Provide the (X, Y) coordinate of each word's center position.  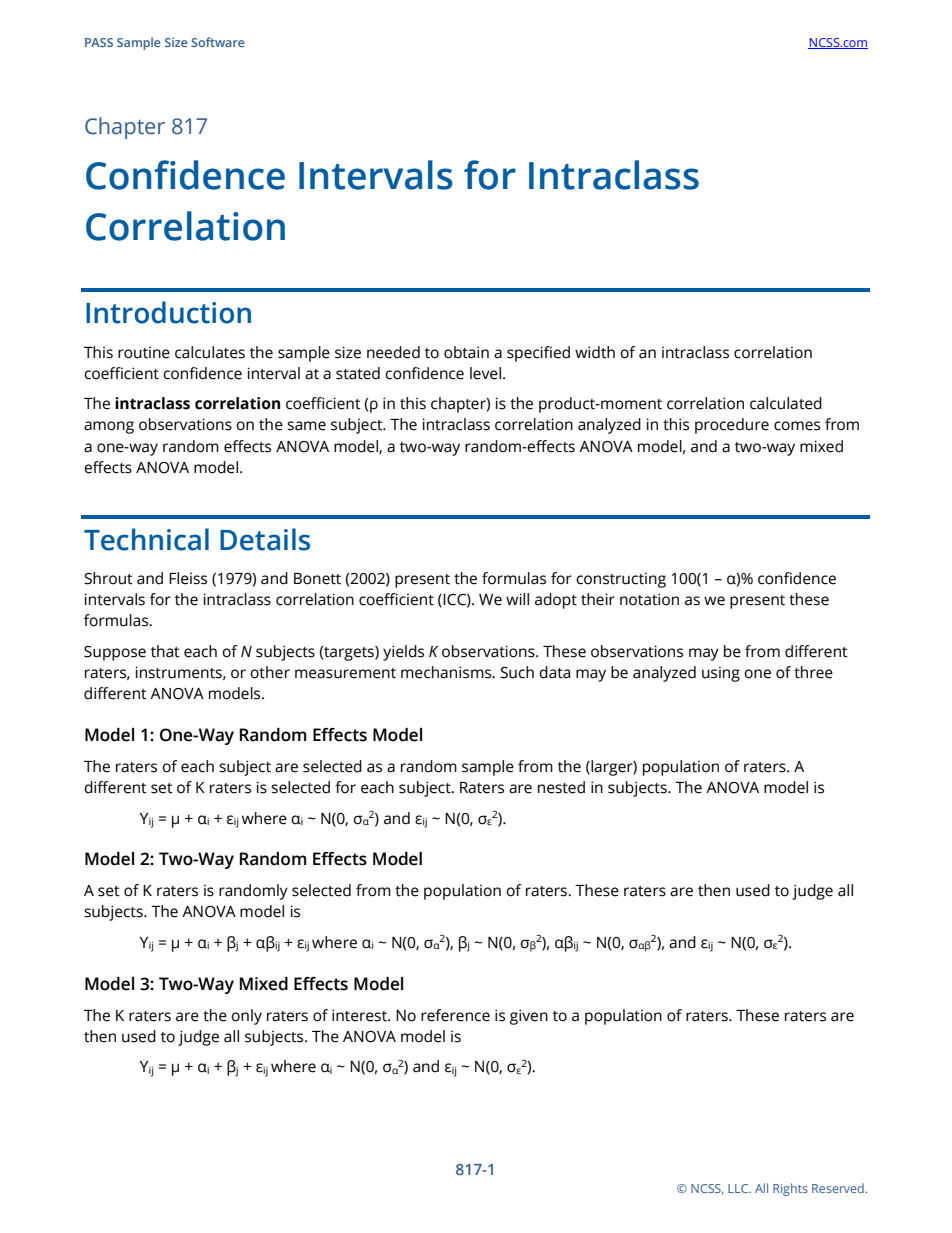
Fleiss (188, 578)
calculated (786, 403)
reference (455, 1015)
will (517, 599)
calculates (210, 352)
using (721, 674)
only (246, 1017)
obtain (466, 352)
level (485, 373)
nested (561, 787)
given (529, 1017)
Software (218, 42)
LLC (739, 1188)
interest (360, 1015)
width (595, 352)
